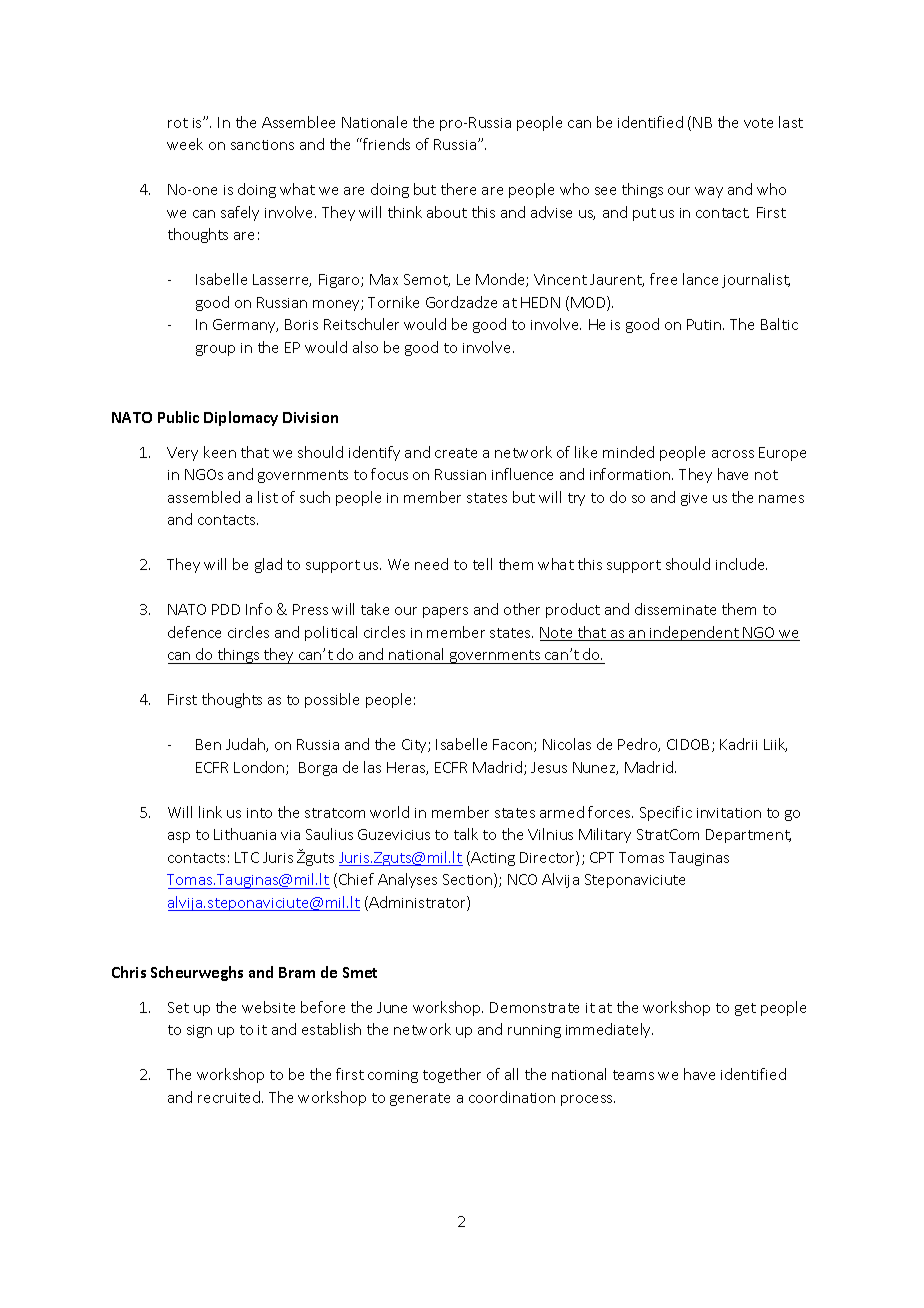 This screenshot has height=1308, width=924. I want to click on PDD, so click(226, 609).
